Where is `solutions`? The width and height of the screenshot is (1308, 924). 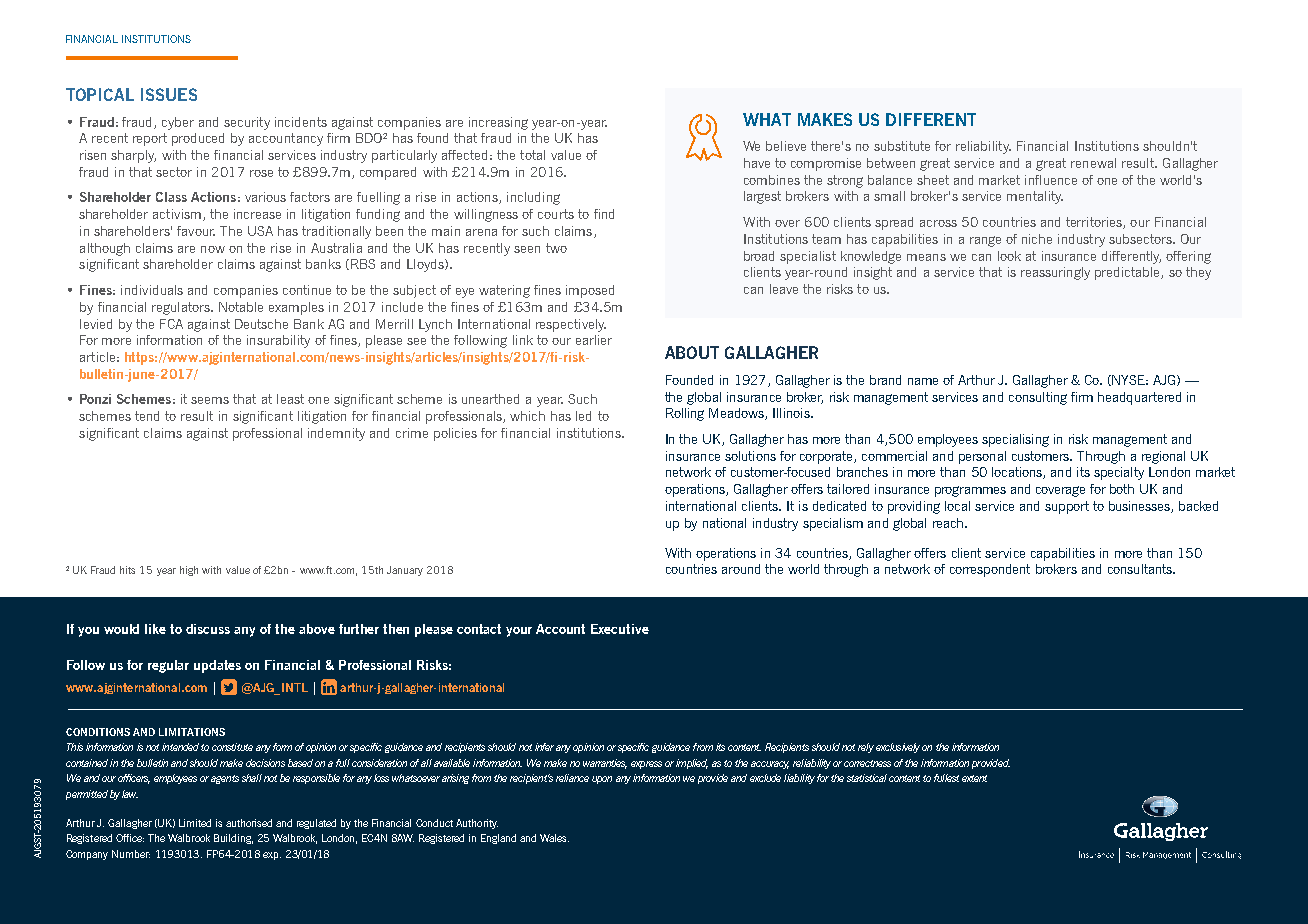
solutions is located at coordinates (750, 456).
